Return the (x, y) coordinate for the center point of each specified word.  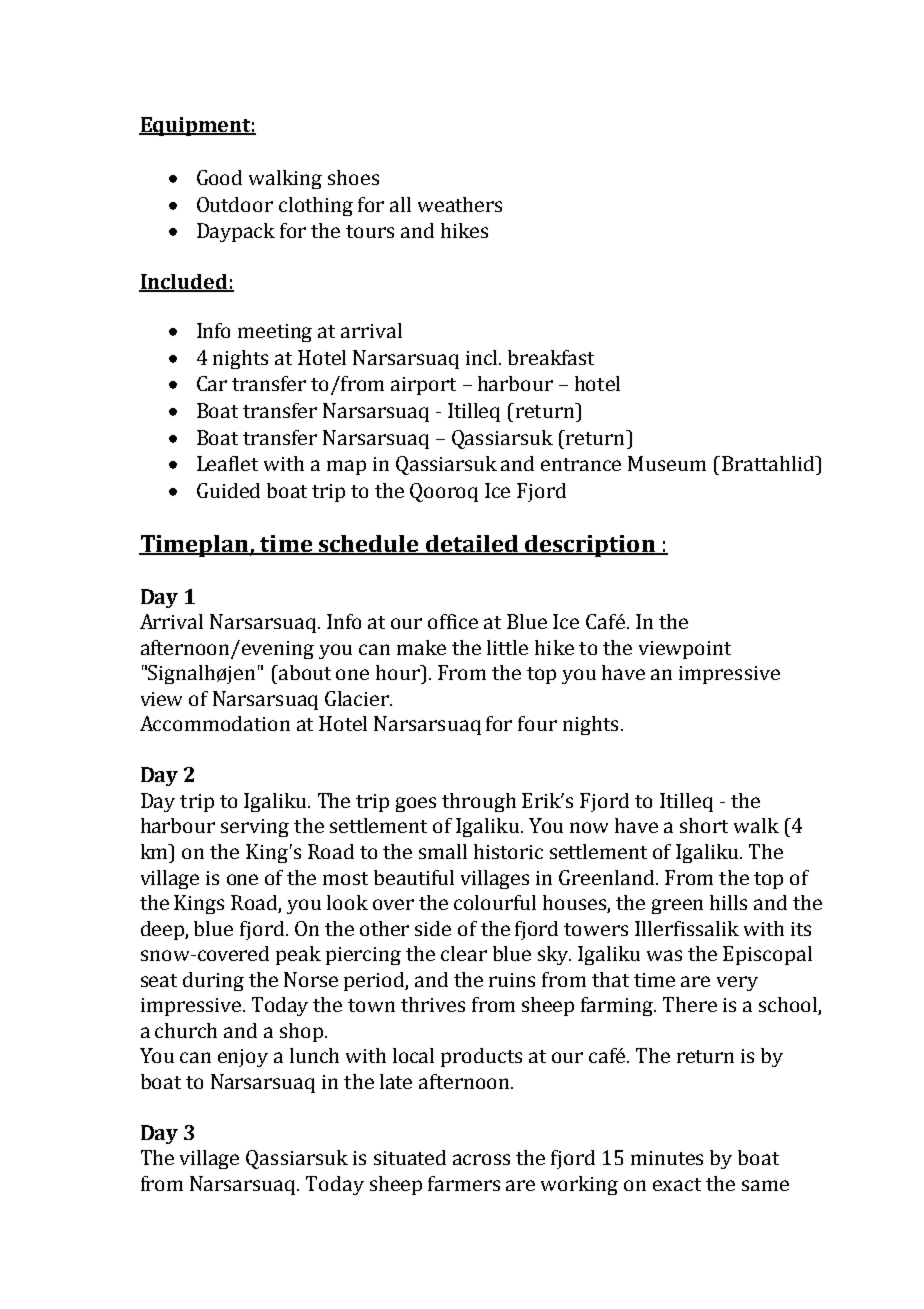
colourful (495, 902)
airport (423, 386)
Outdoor (235, 204)
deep (163, 930)
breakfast (551, 357)
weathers (460, 204)
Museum (667, 463)
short (704, 825)
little (507, 647)
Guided (228, 490)
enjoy (243, 1058)
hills (728, 902)
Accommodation (215, 723)
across (481, 1159)
